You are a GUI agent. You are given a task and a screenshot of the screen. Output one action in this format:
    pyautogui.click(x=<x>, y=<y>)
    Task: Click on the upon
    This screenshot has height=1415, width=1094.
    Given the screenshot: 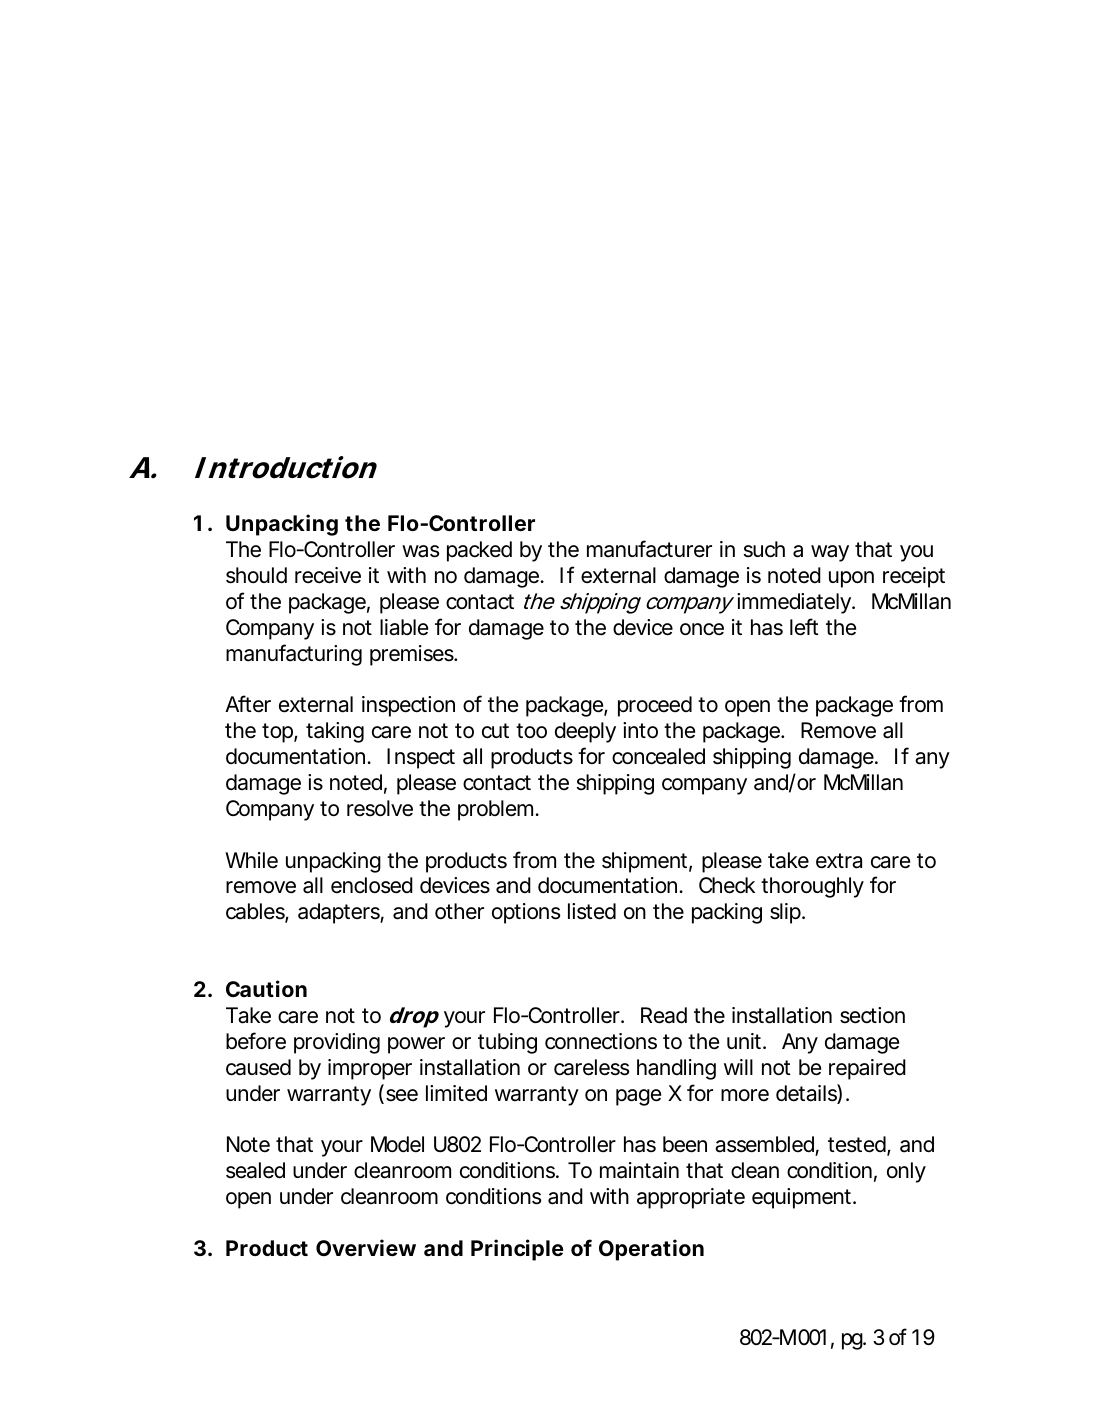 What is the action you would take?
    pyautogui.click(x=851, y=579)
